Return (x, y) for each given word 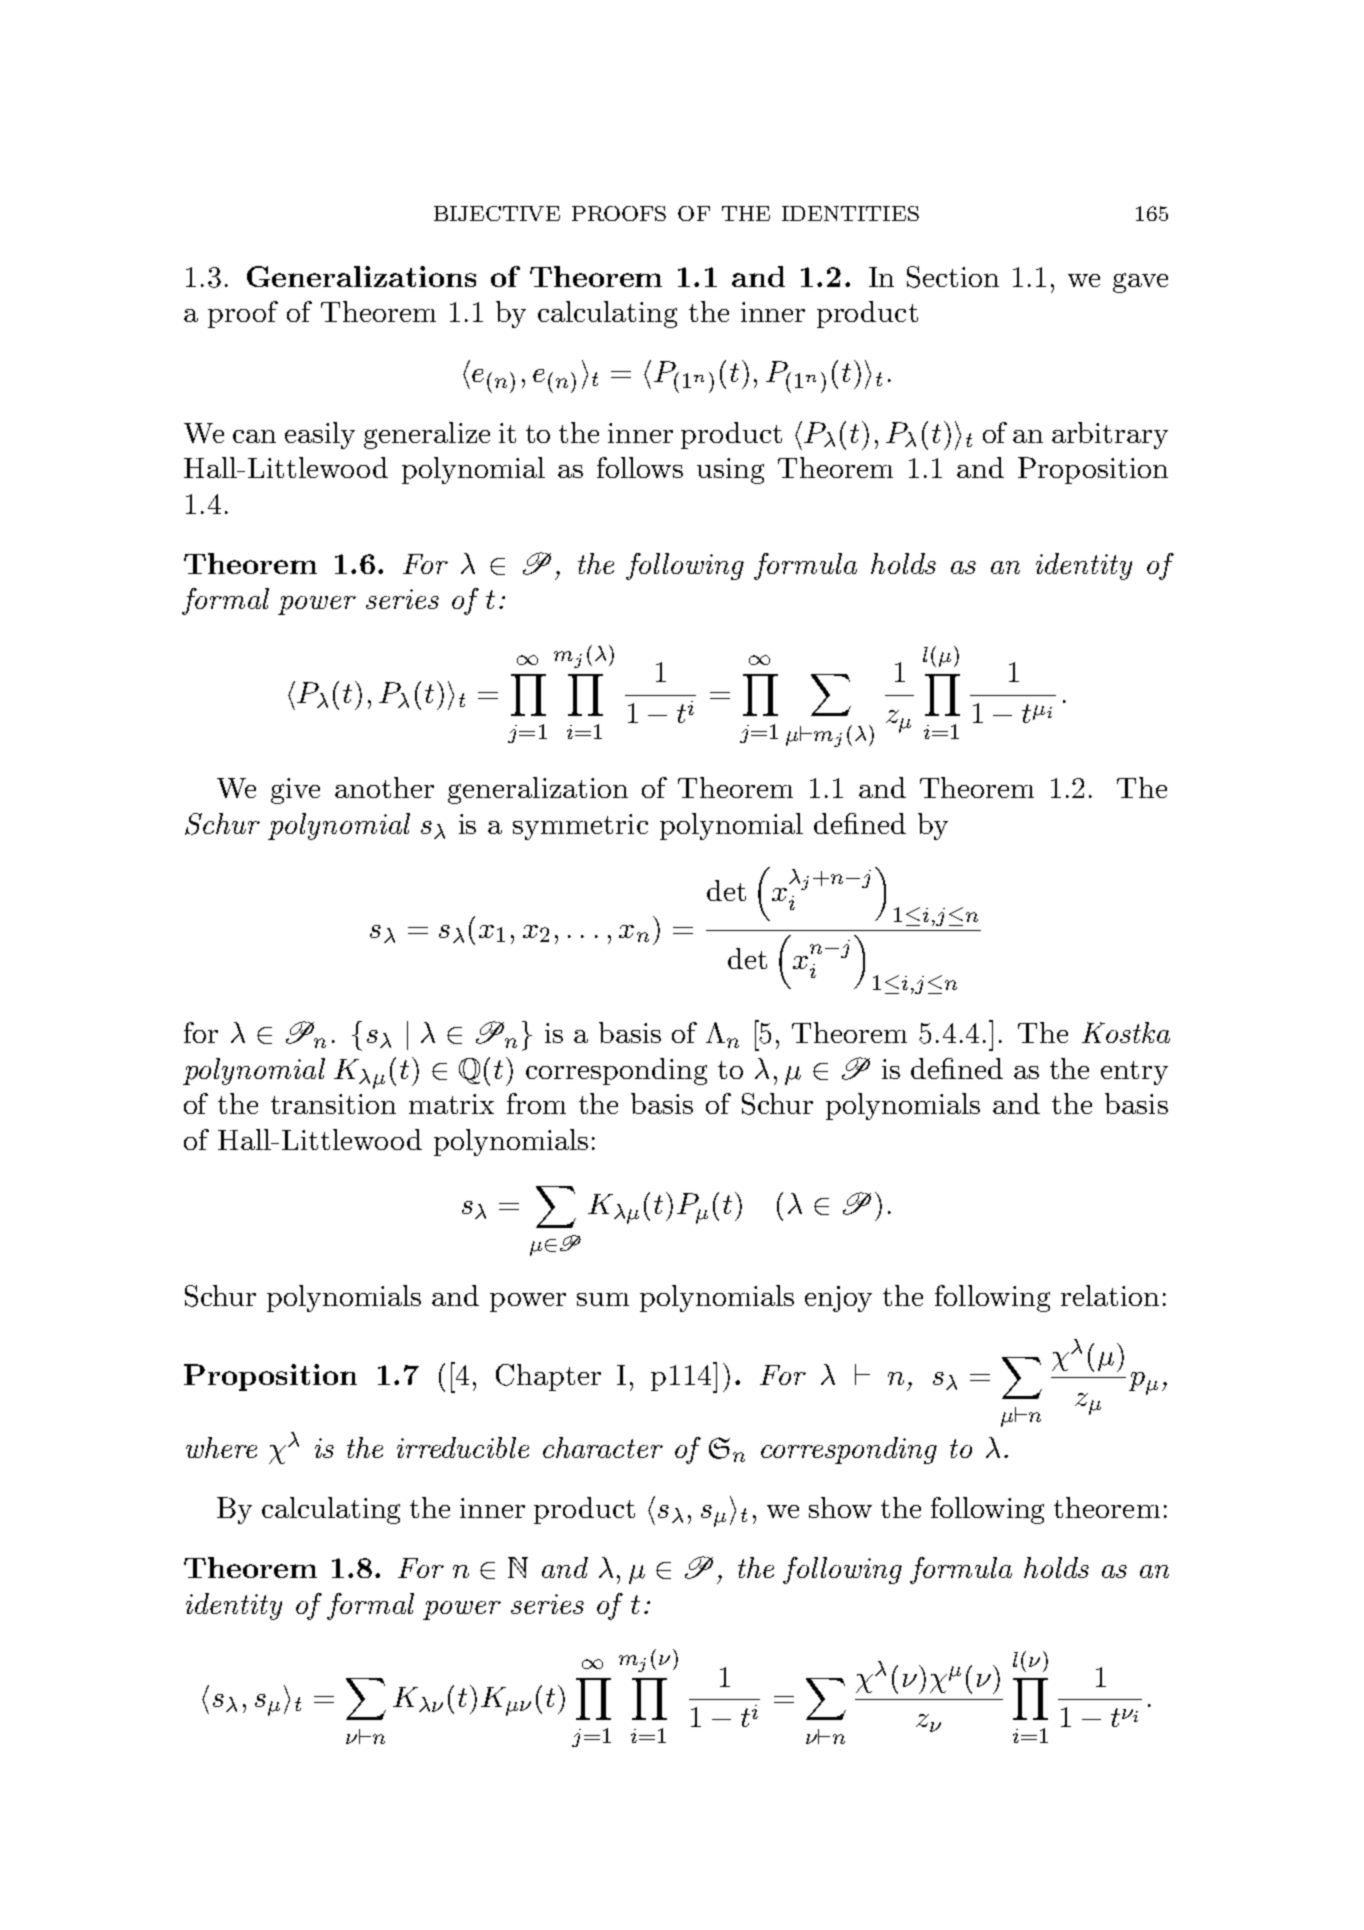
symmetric (580, 827)
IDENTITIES (850, 213)
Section (953, 277)
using (730, 471)
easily (320, 435)
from (536, 1103)
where (221, 1447)
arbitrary (1110, 435)
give (295, 791)
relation (1110, 1295)
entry (1134, 1073)
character (603, 1447)
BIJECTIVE (497, 213)
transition (333, 1104)
